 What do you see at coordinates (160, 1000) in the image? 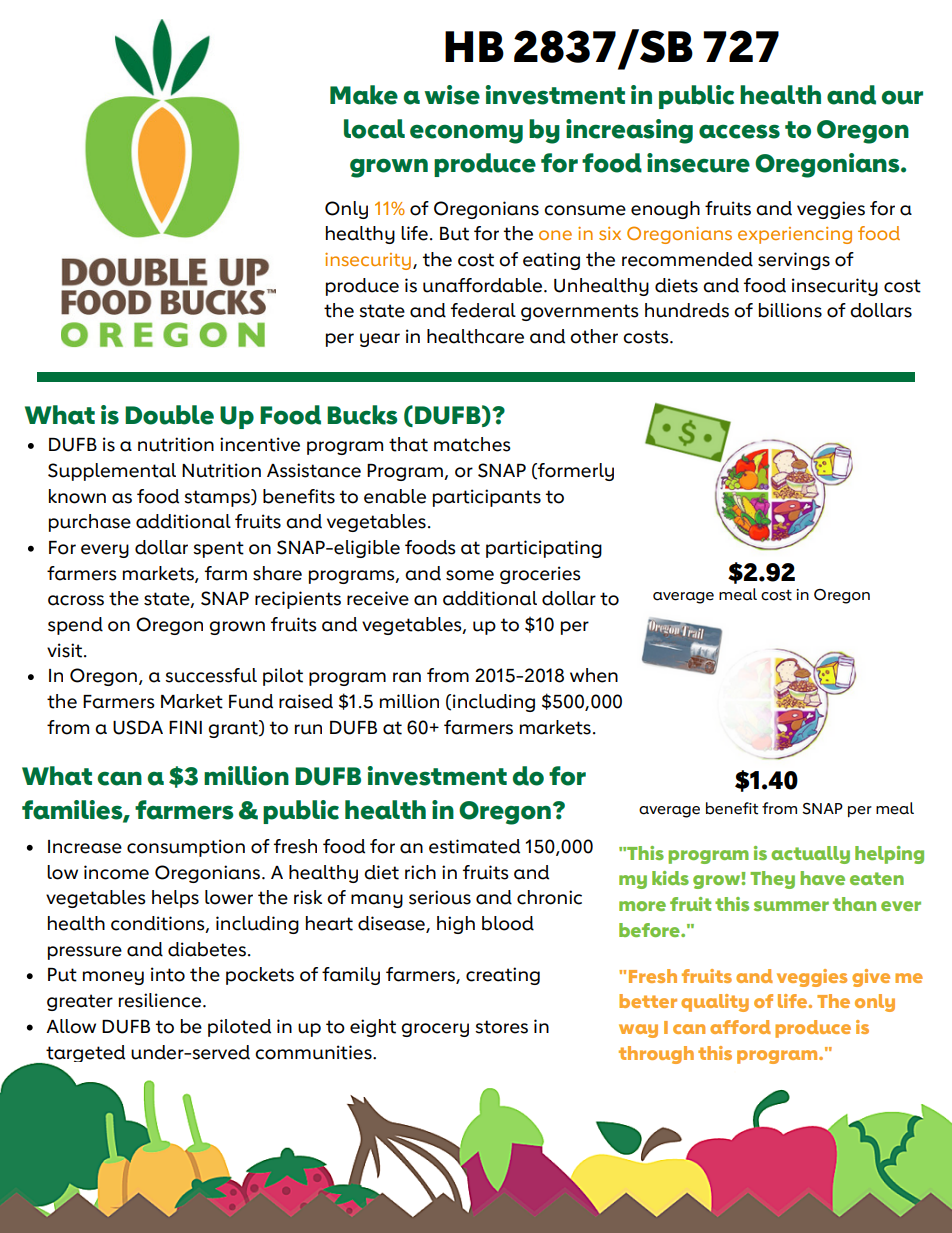
I see `resilience` at bounding box center [160, 1000].
